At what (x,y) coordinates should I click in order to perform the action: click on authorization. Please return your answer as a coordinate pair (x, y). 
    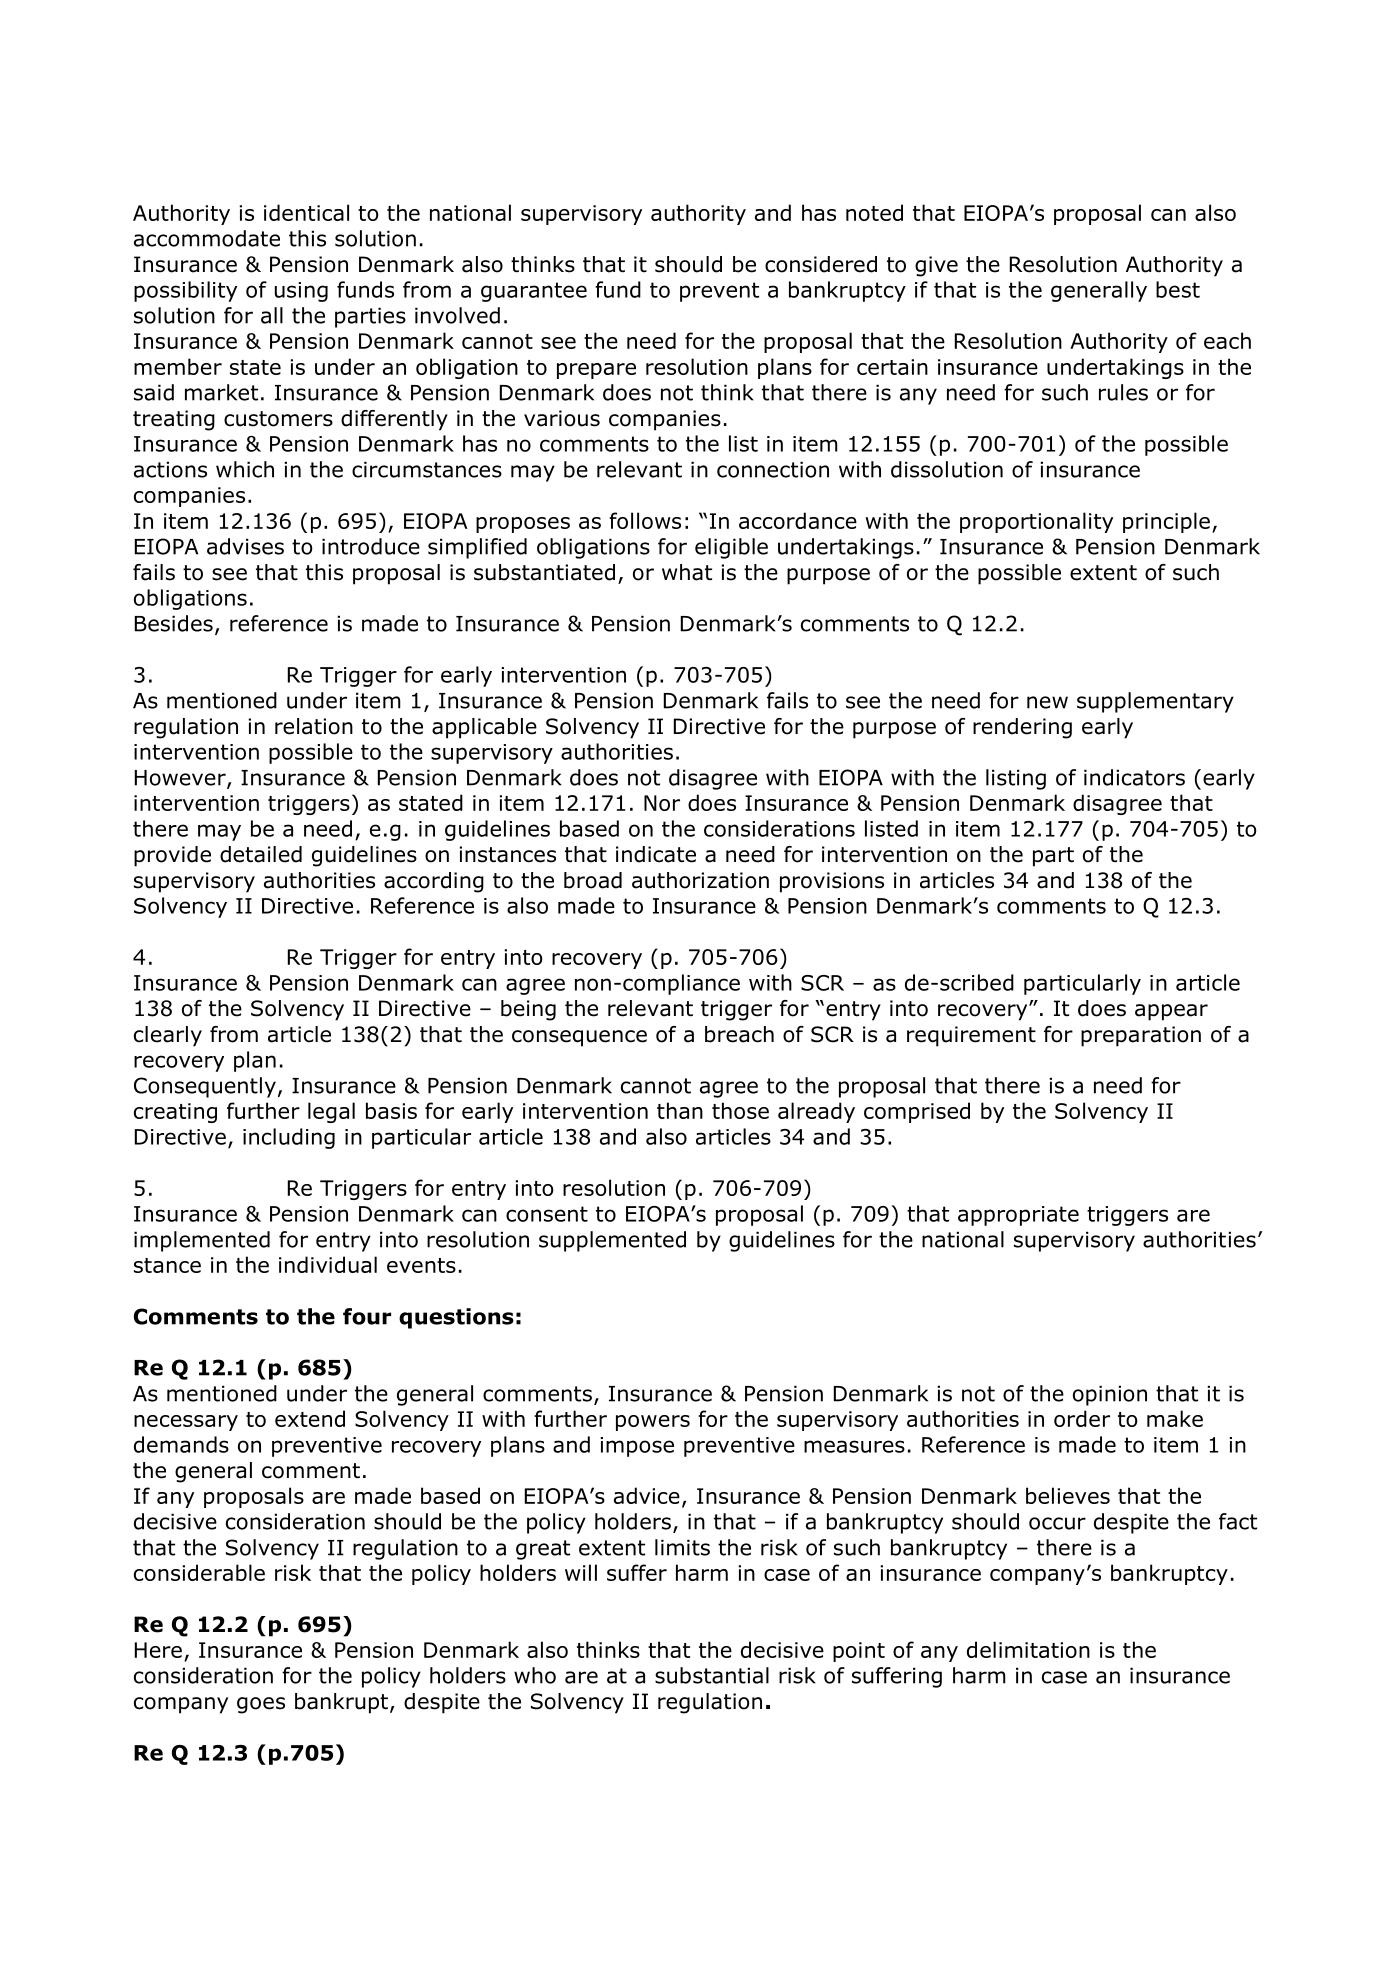
    Looking at the image, I should click on (700, 880).
